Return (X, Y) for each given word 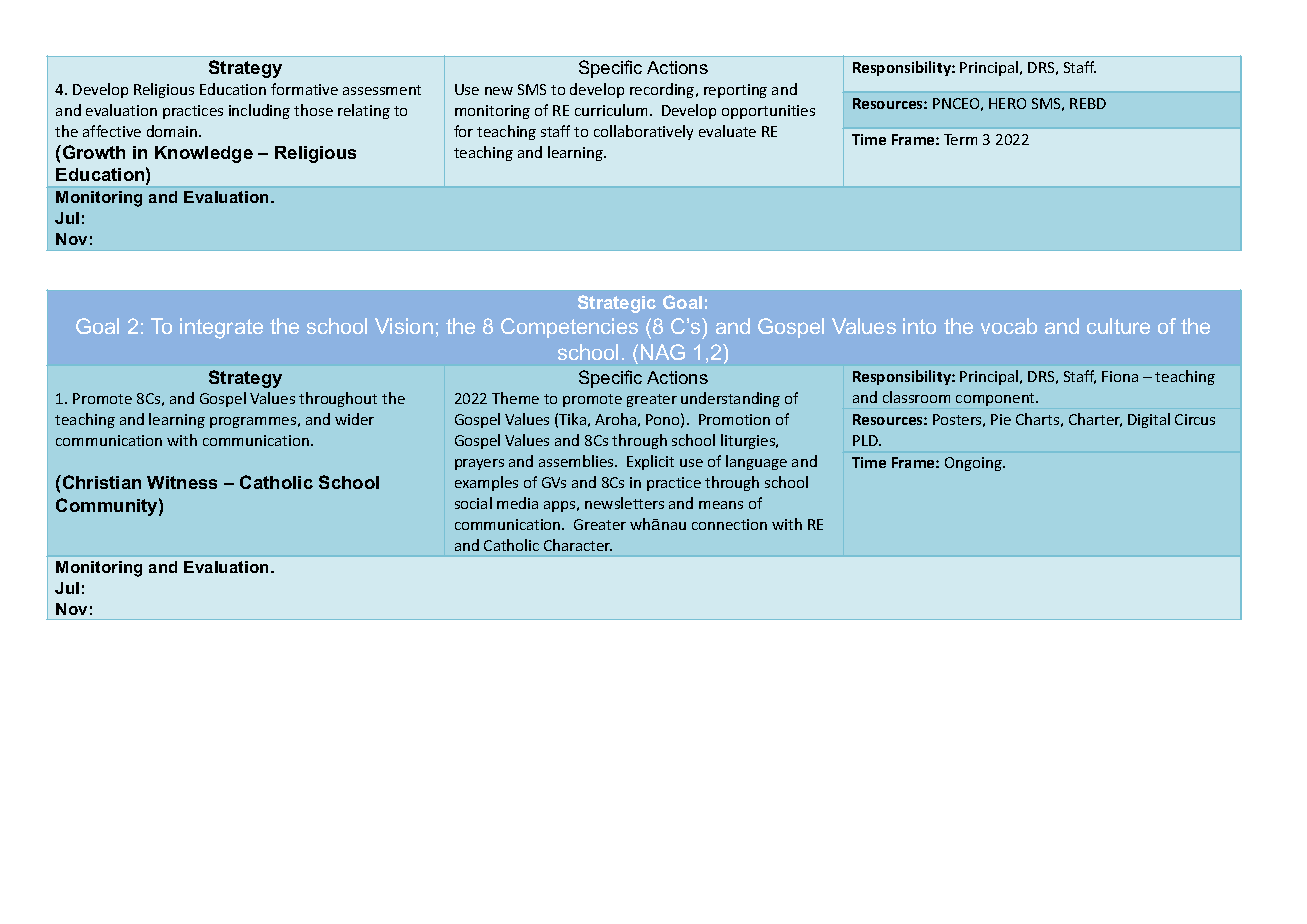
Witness (182, 482)
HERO (1007, 103)
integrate (221, 328)
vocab (1009, 326)
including (259, 111)
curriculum (611, 110)
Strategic (617, 304)
